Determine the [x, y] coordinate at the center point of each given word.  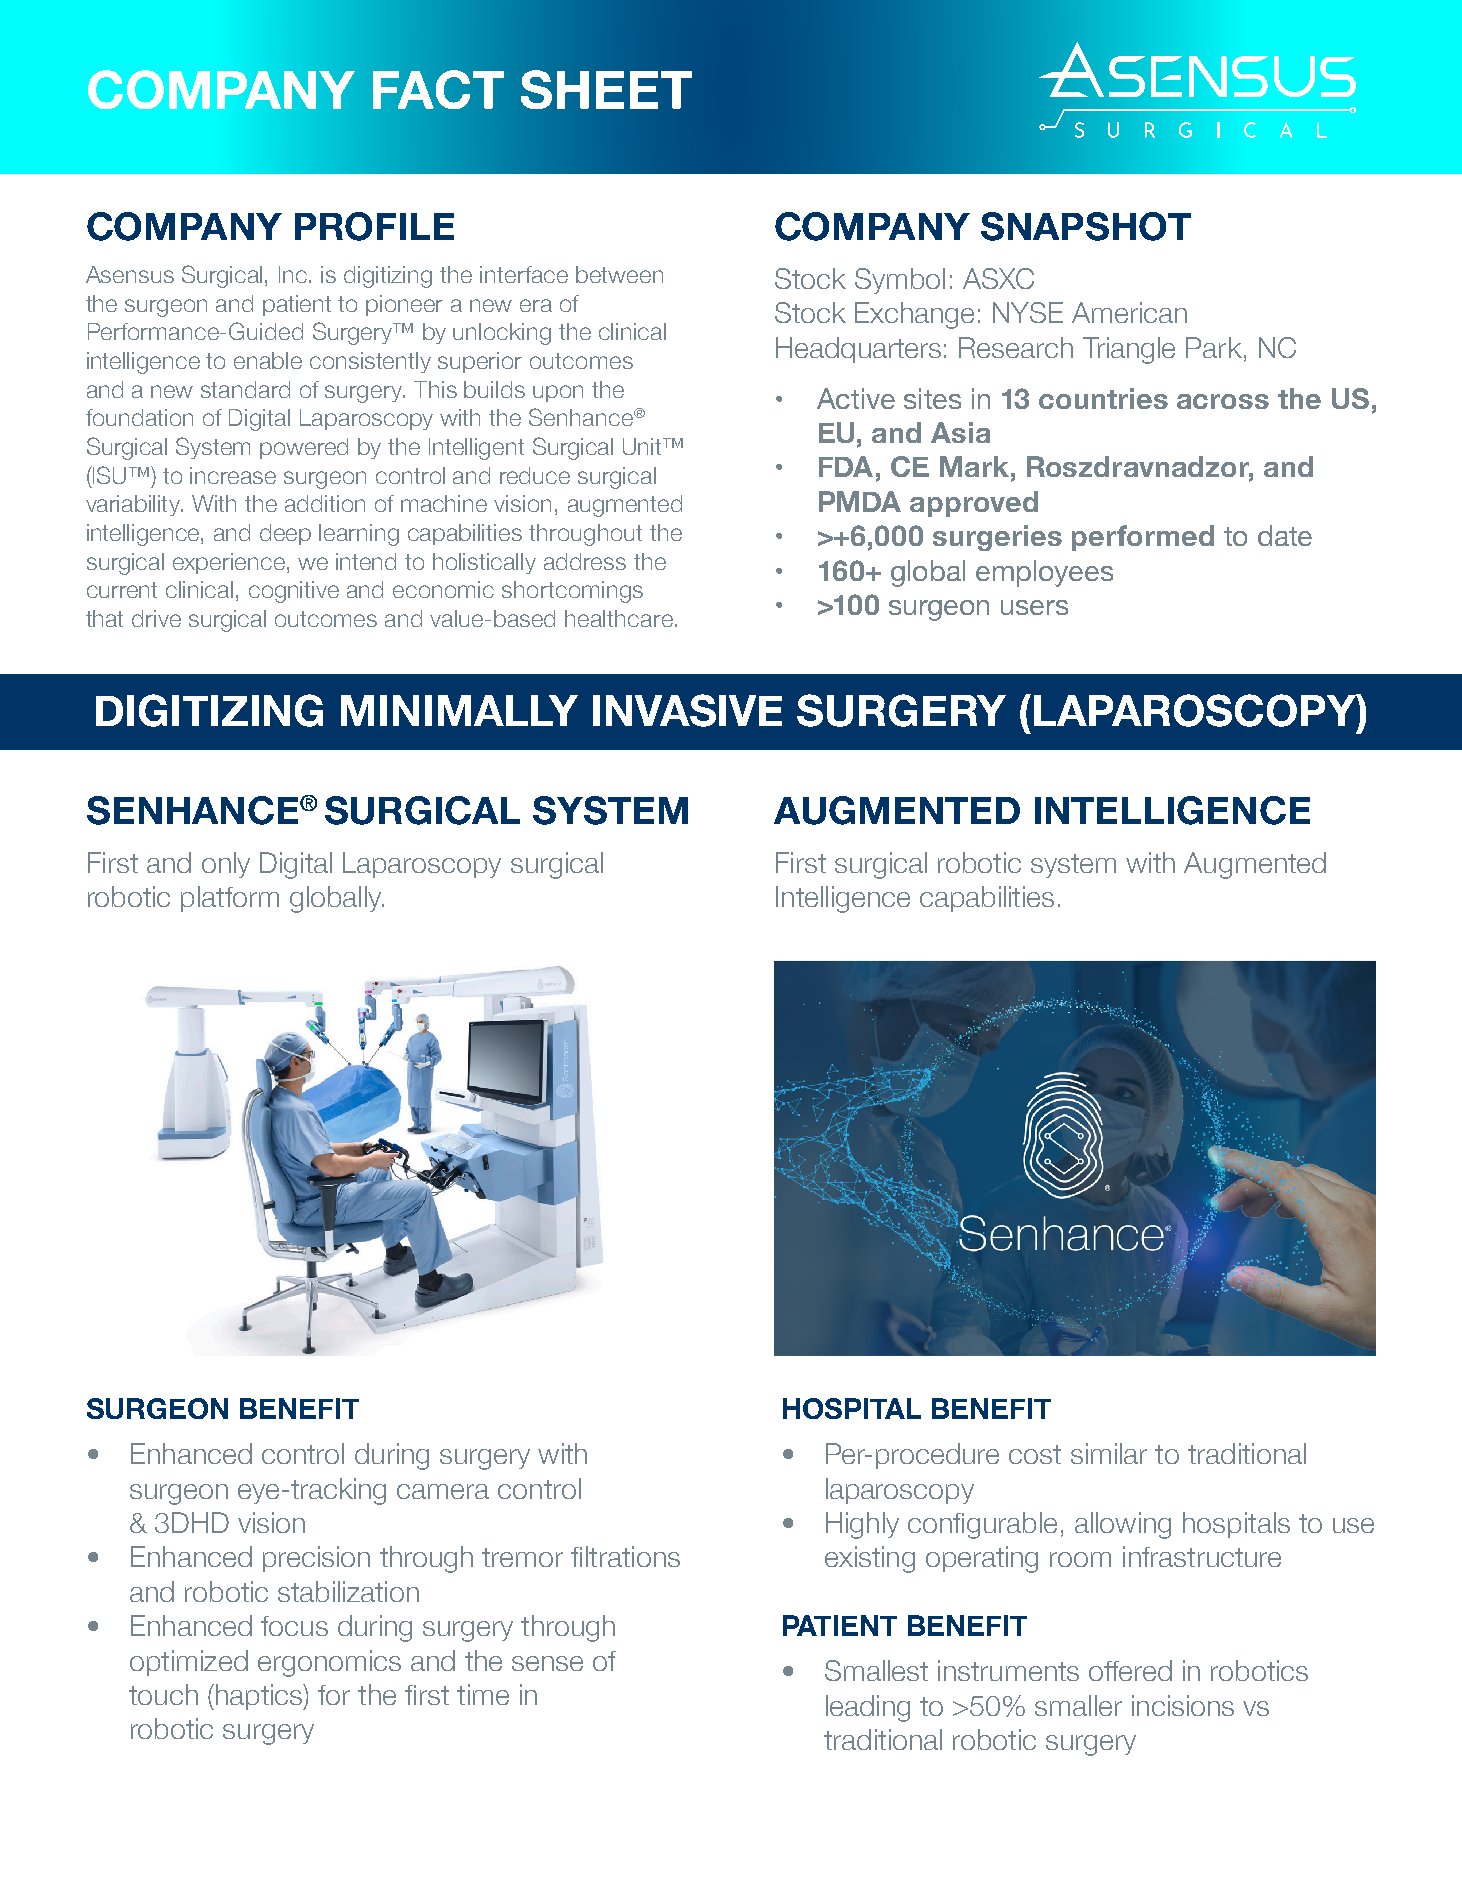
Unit [644, 446]
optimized [189, 1663]
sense [547, 1663]
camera [443, 1491]
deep [285, 534]
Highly [862, 1525]
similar [1109, 1453]
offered [1130, 1670]
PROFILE [374, 226]
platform [230, 899]
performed [1143, 538]
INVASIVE [687, 710]
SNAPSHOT [1086, 226]
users [1034, 607]
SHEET [606, 89]
